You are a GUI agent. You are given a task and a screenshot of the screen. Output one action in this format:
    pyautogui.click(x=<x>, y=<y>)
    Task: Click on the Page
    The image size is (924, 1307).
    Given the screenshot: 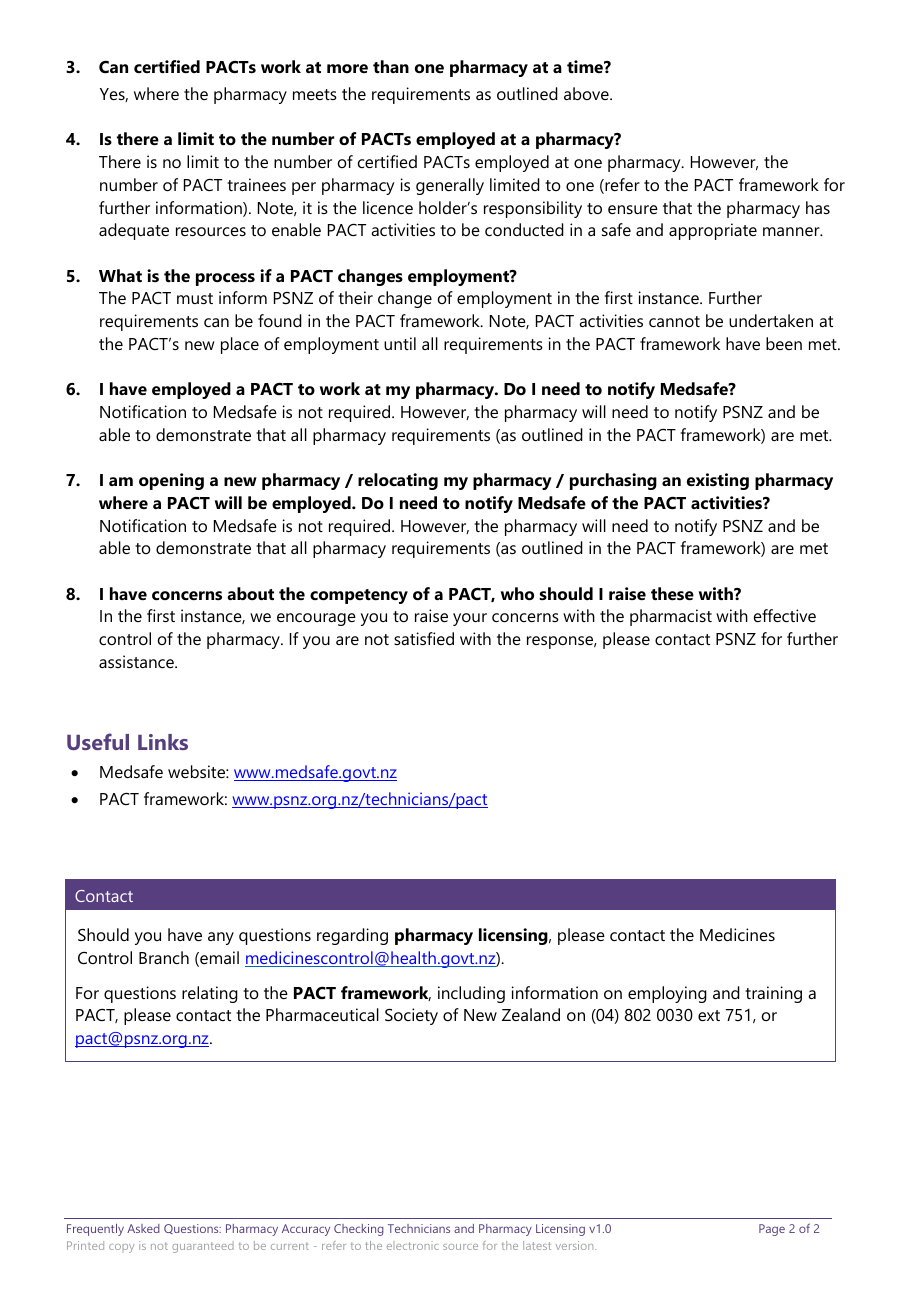 What is the action you would take?
    pyautogui.click(x=772, y=1230)
